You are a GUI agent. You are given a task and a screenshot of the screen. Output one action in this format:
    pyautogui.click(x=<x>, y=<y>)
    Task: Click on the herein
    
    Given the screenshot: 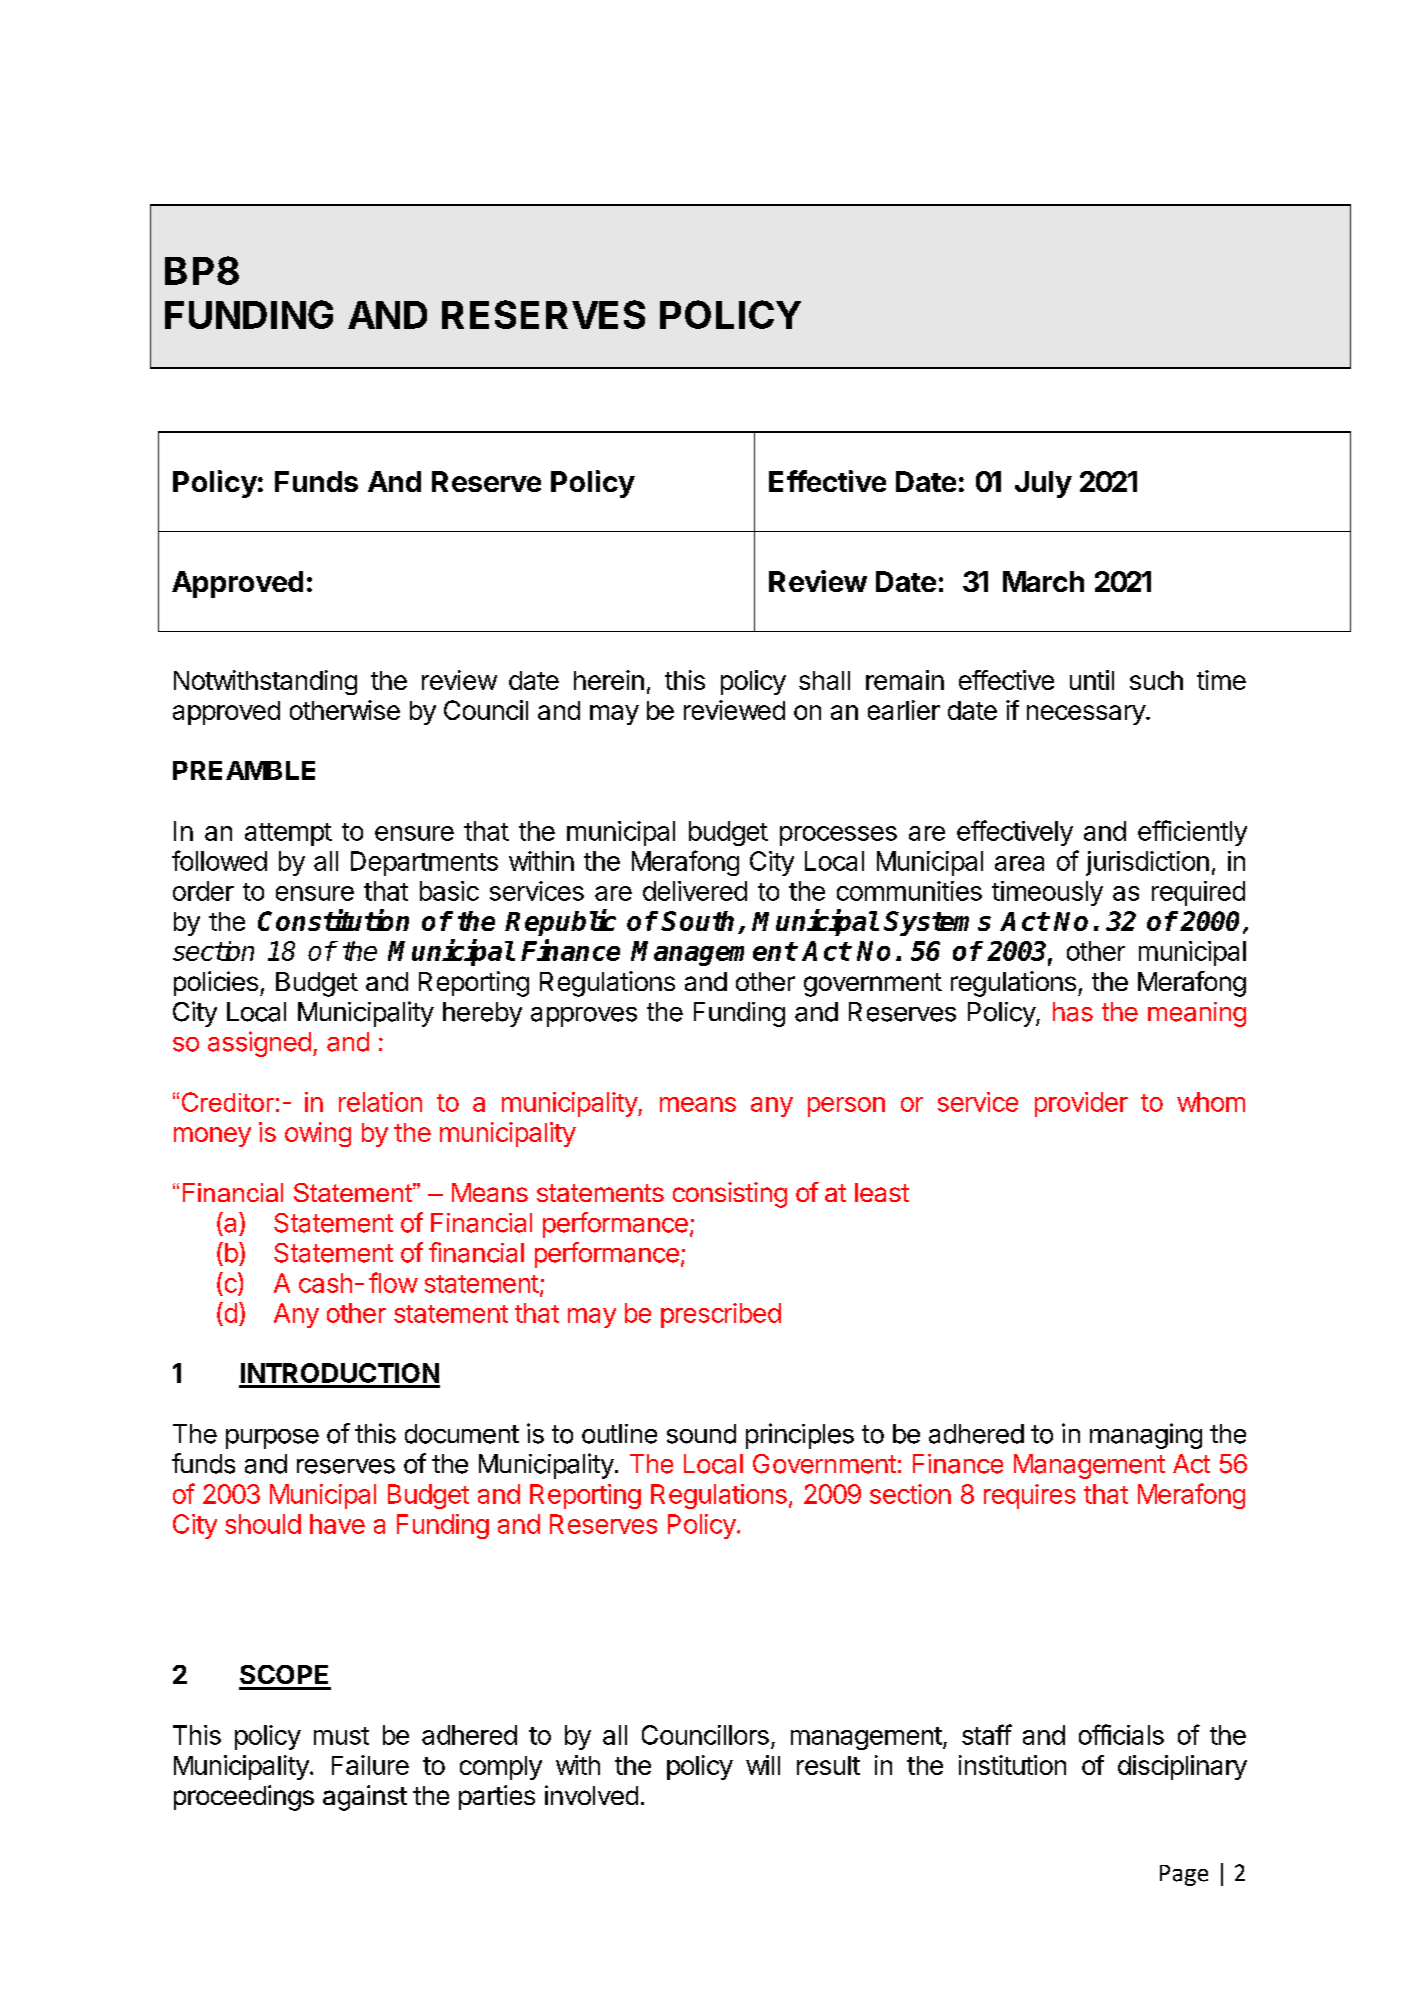 What is the action you would take?
    pyautogui.click(x=609, y=680)
